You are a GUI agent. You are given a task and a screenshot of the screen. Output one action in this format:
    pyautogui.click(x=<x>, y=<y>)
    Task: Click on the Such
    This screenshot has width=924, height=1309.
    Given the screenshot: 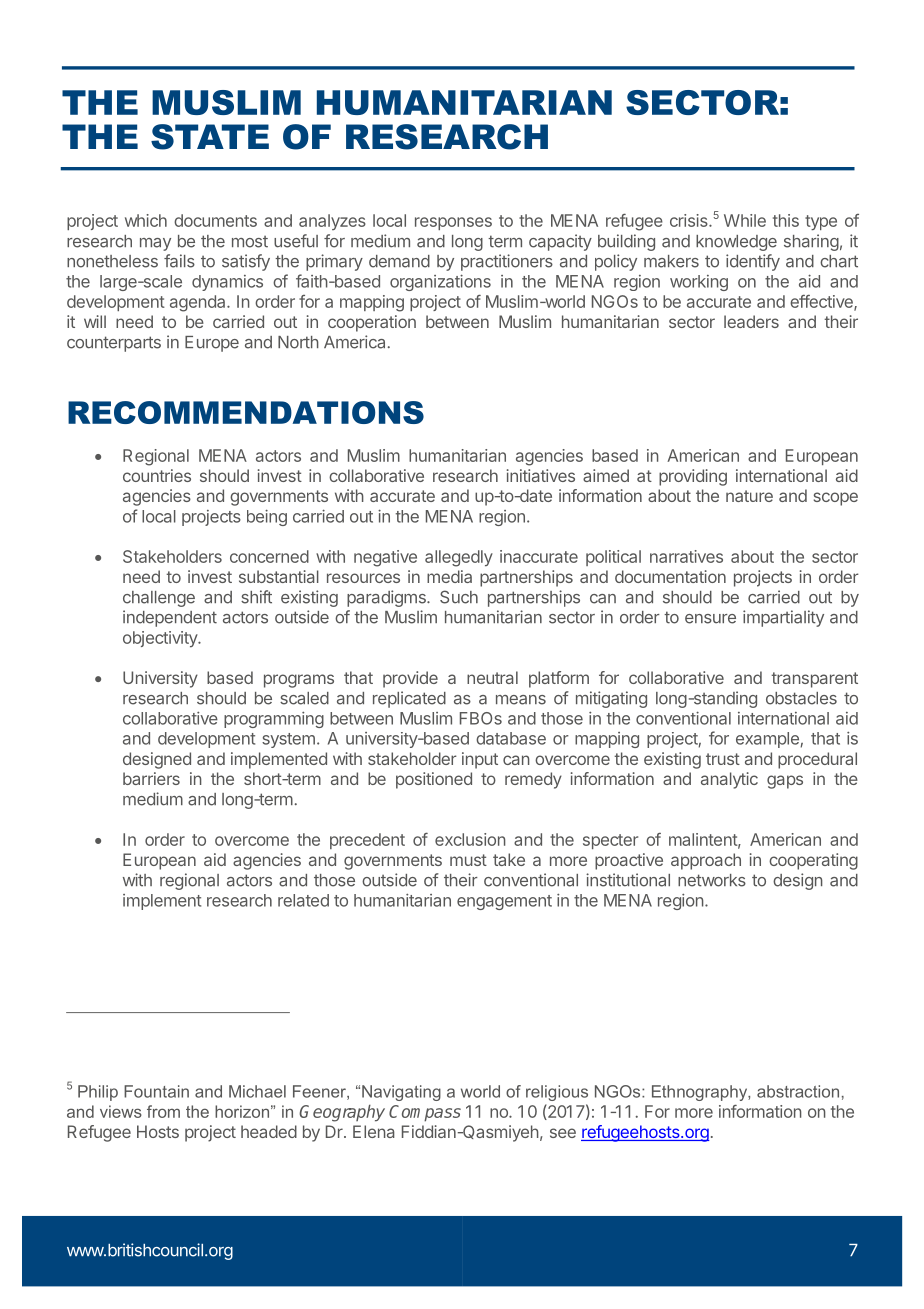 What is the action you would take?
    pyautogui.click(x=459, y=597)
